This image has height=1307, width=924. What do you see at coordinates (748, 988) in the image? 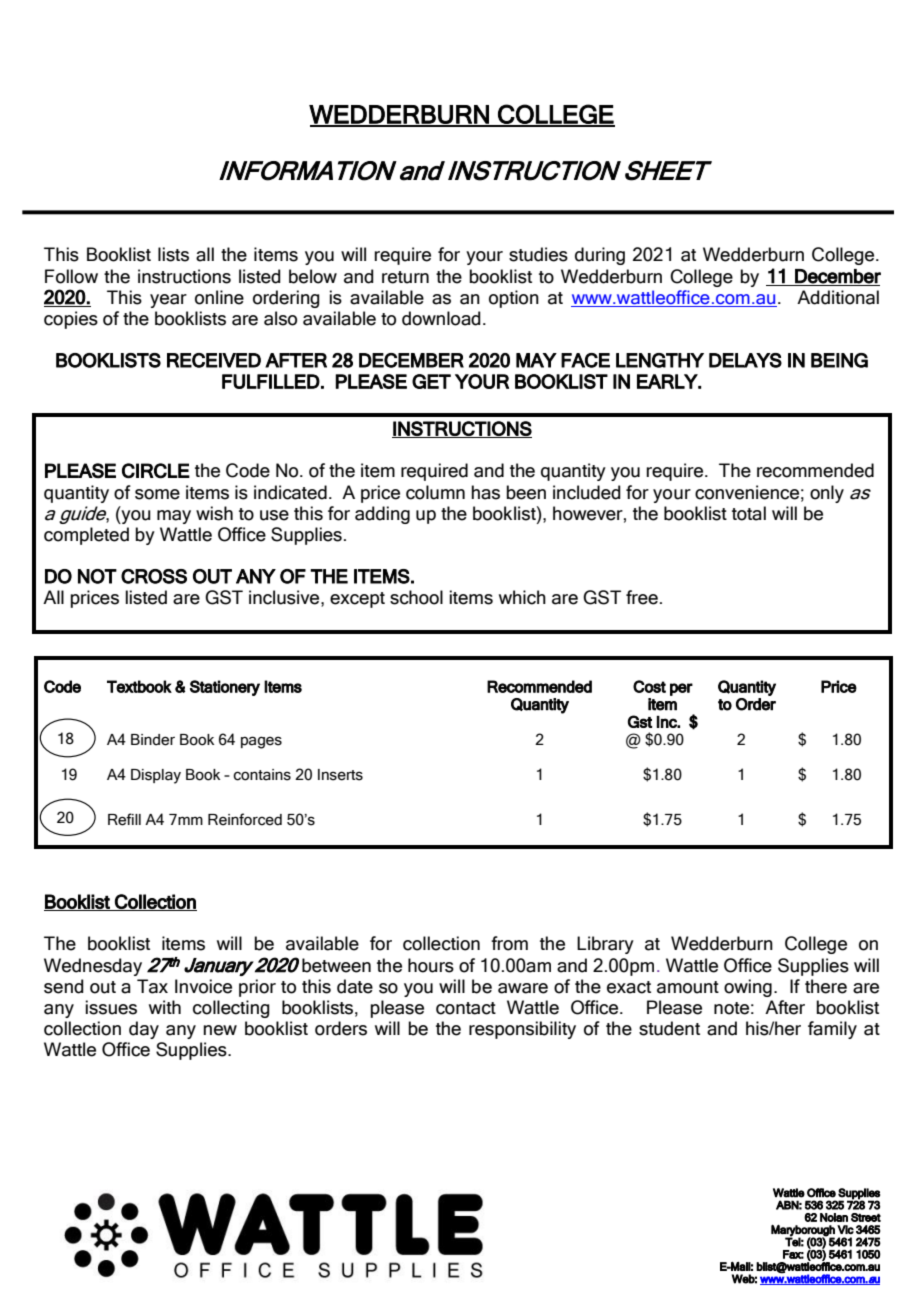
I see `owing` at bounding box center [748, 988].
